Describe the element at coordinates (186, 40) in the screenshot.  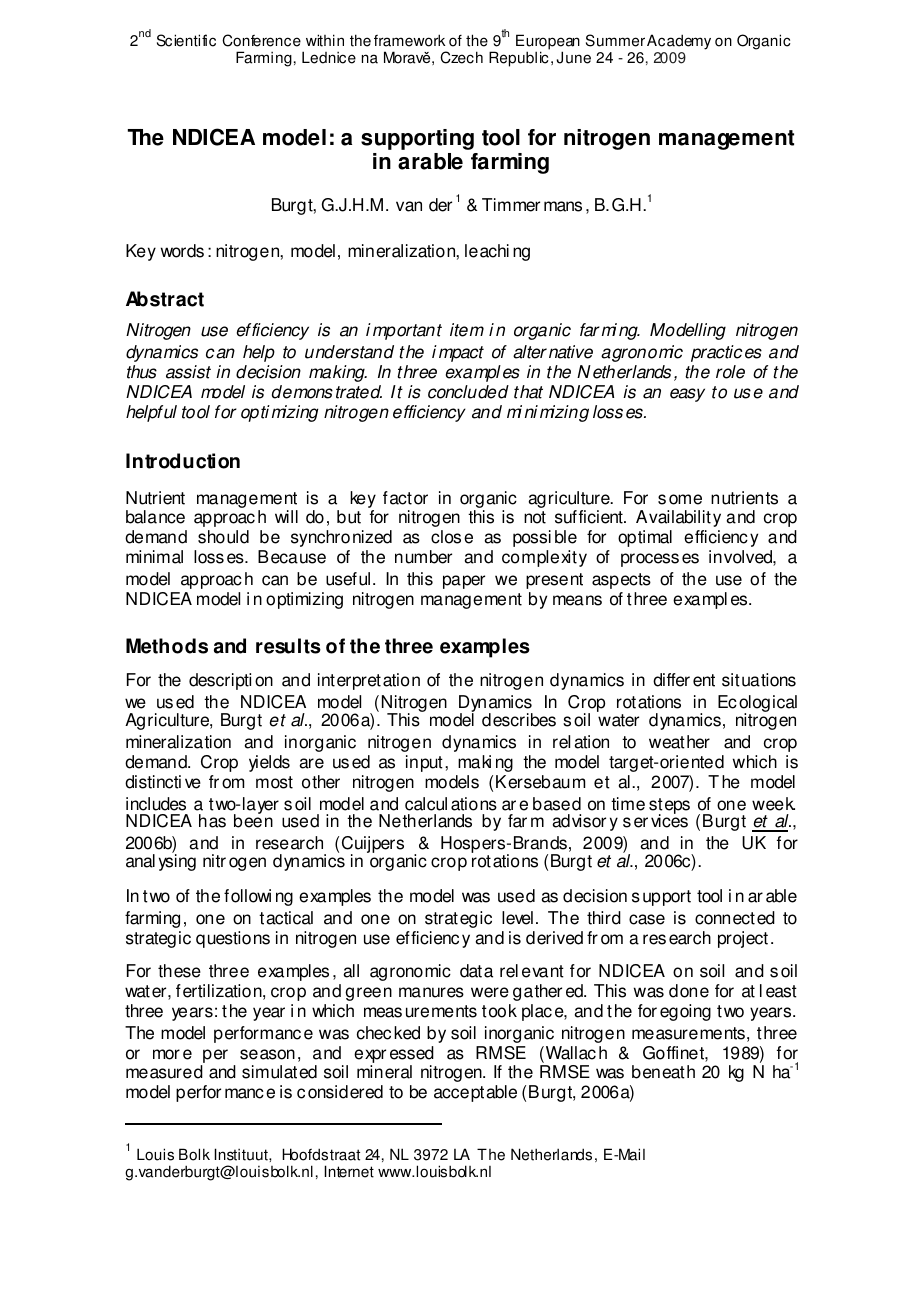
I see `Scientific` at that location.
